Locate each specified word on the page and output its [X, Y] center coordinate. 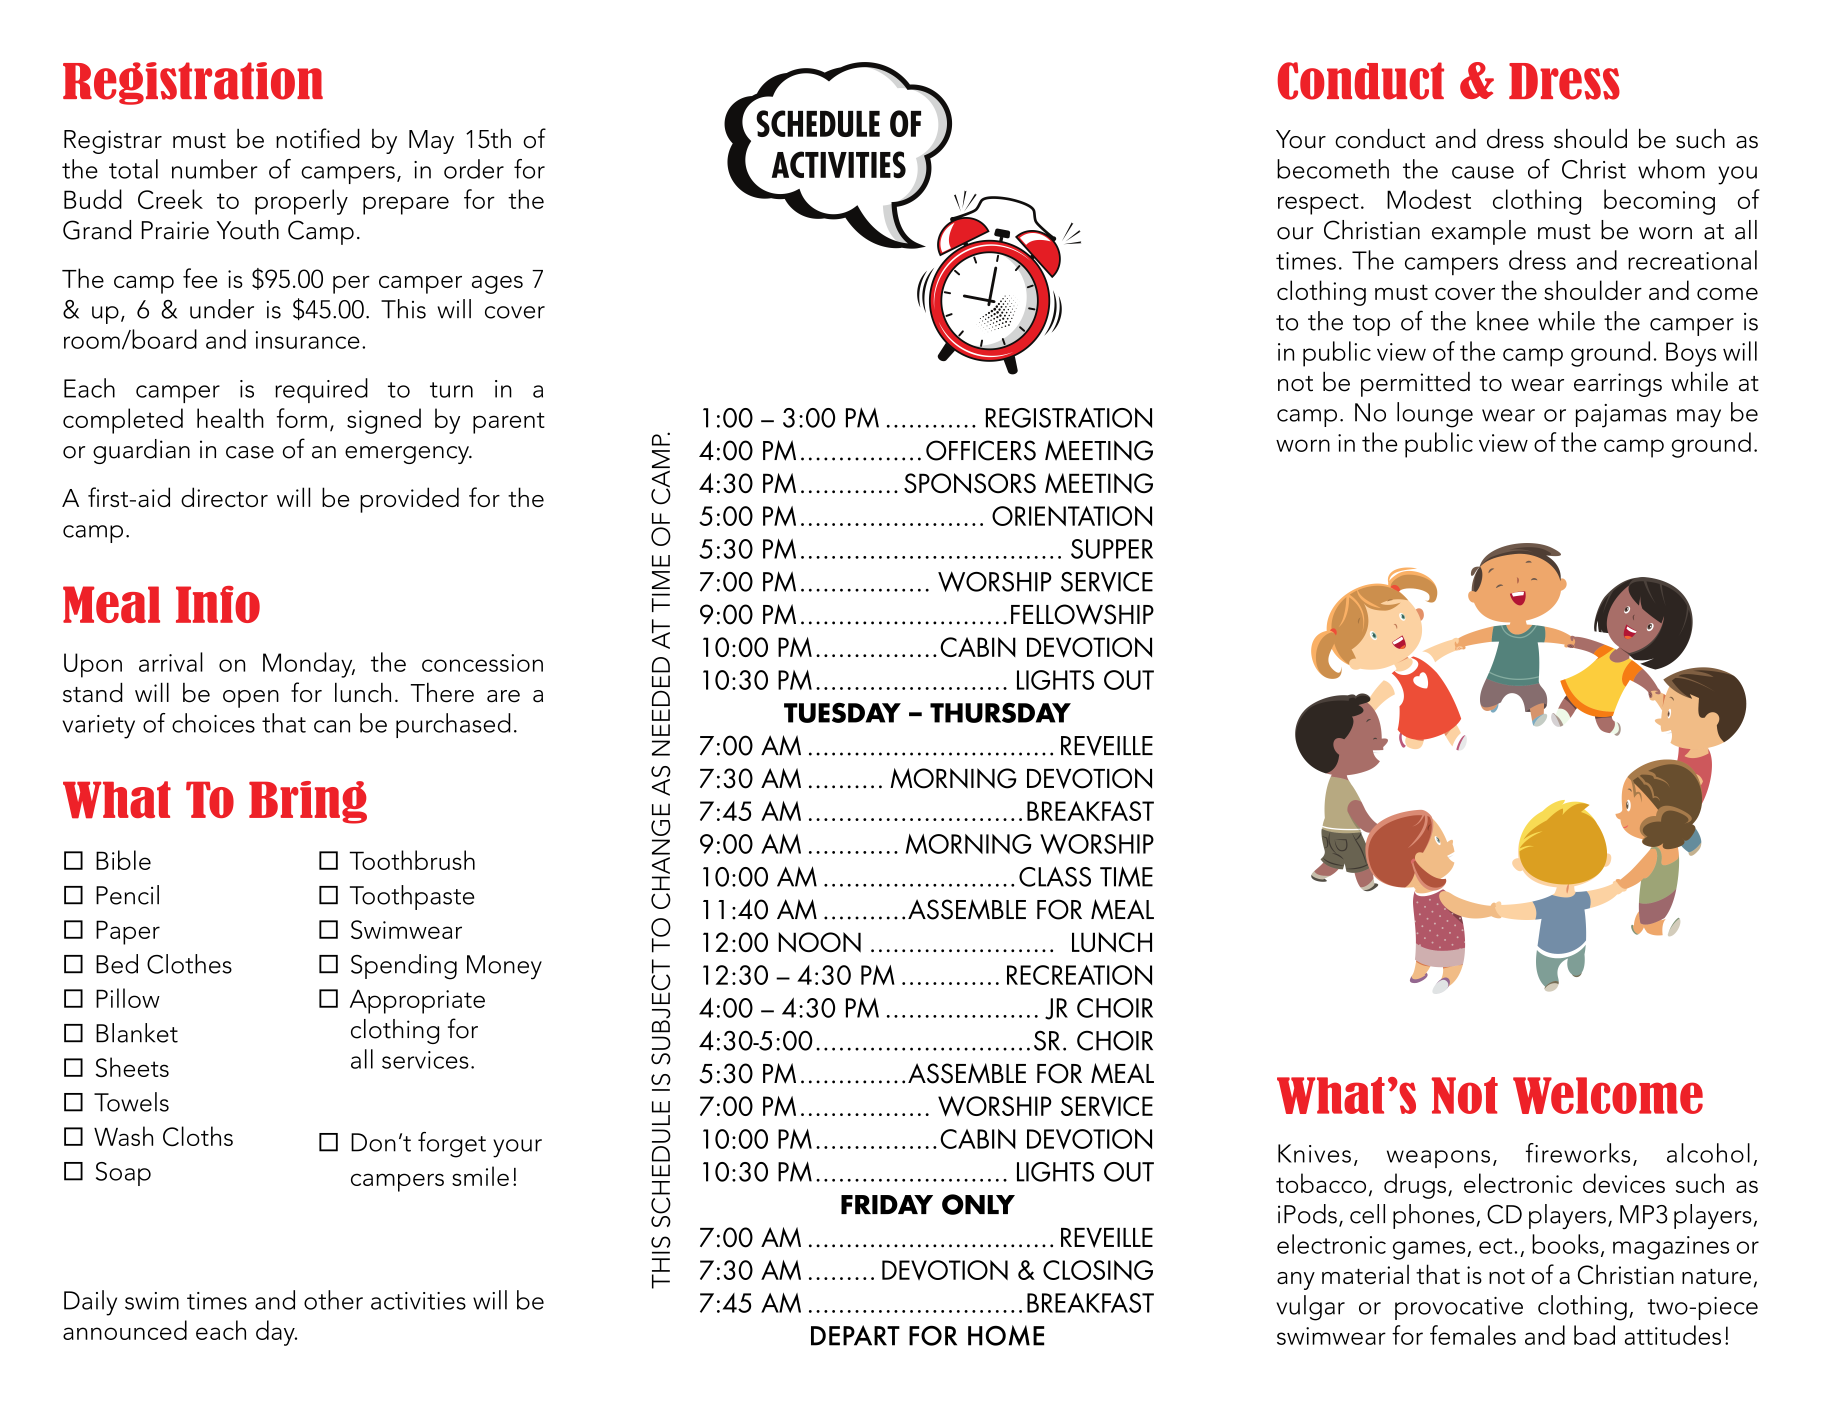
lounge [1435, 415]
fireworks [1578, 1153]
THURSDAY [1000, 713]
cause [1483, 172]
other [333, 1300]
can [332, 726]
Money [504, 967]
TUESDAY [842, 713]
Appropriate [417, 1001]
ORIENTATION [1072, 516]
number [214, 169]
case [250, 452]
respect [1318, 204]
